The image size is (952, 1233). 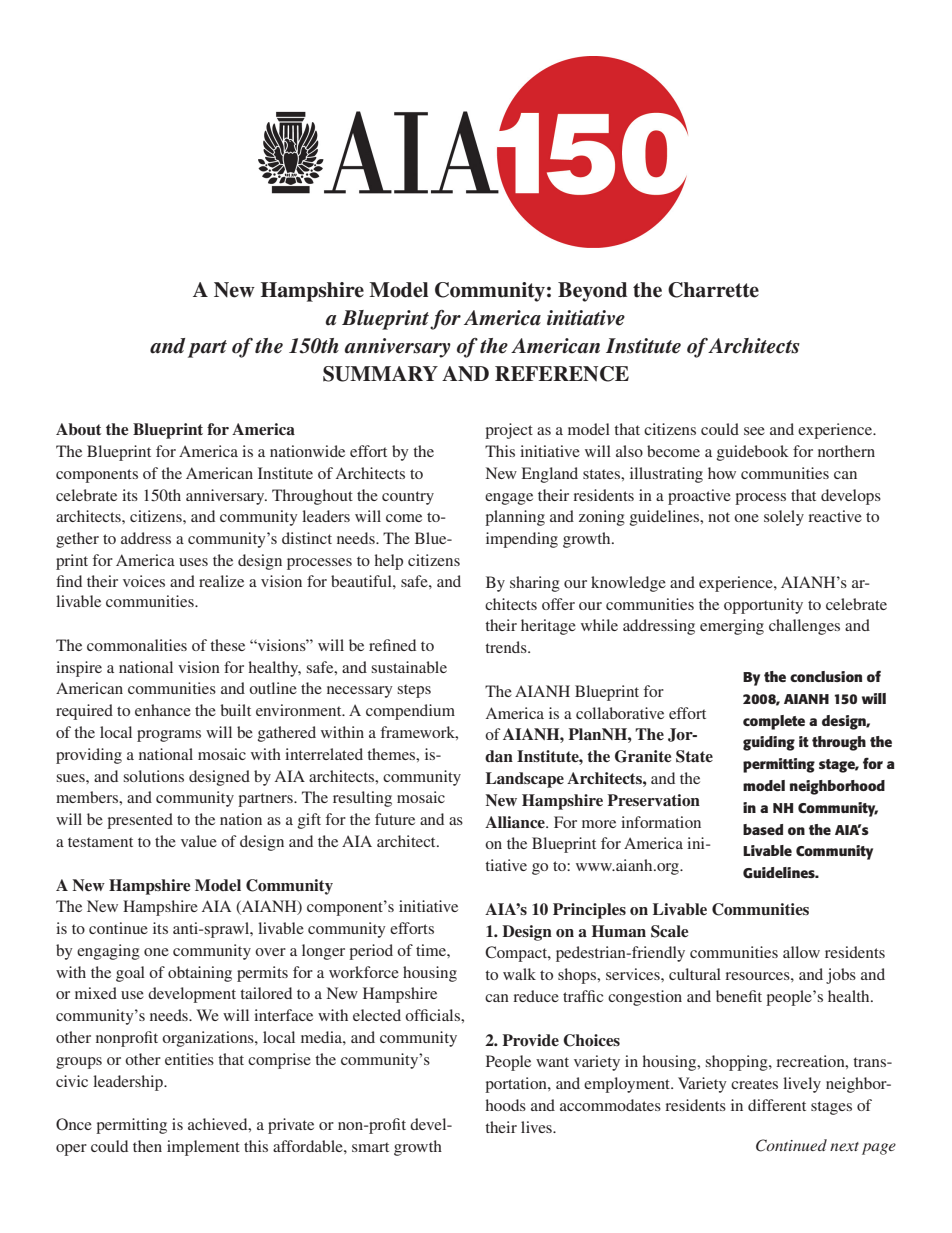 What do you see at coordinates (592, 292) in the screenshot?
I see `Beyond` at bounding box center [592, 292].
